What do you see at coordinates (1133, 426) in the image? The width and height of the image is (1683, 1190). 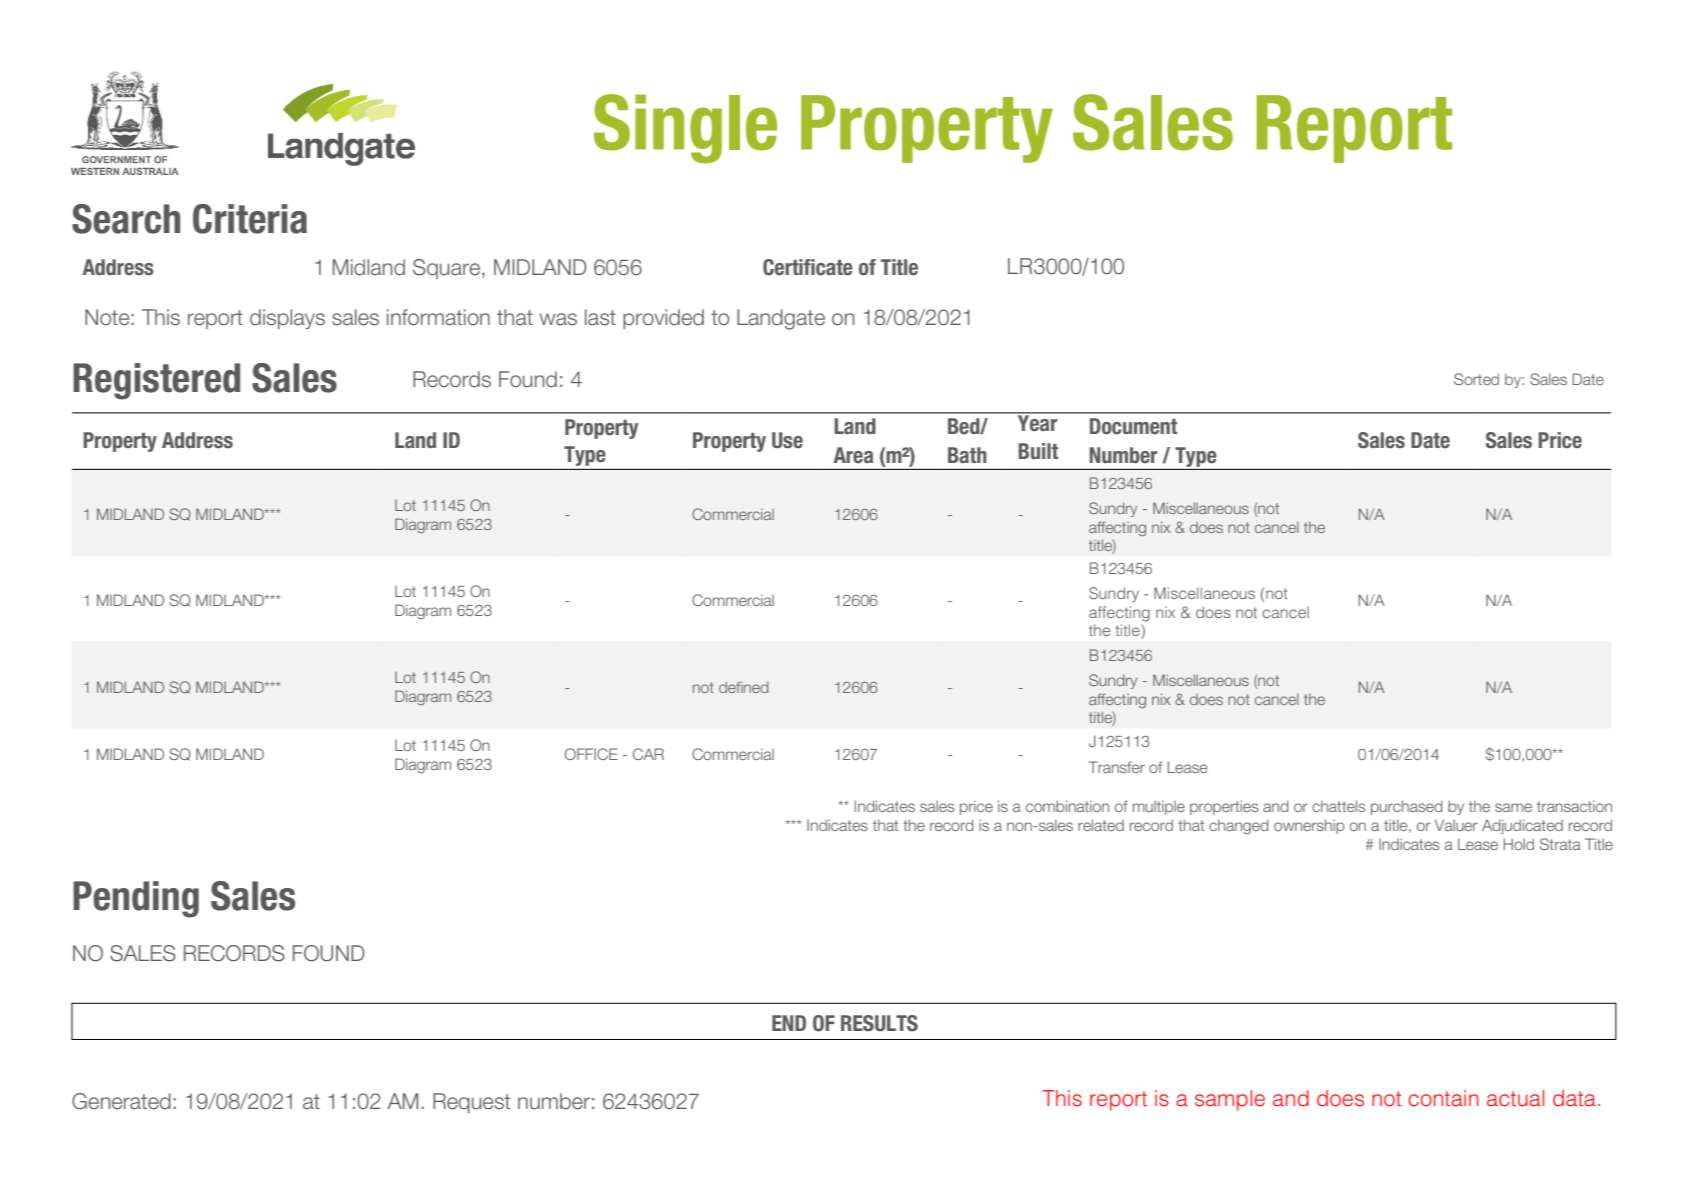 I see `Document` at bounding box center [1133, 426].
